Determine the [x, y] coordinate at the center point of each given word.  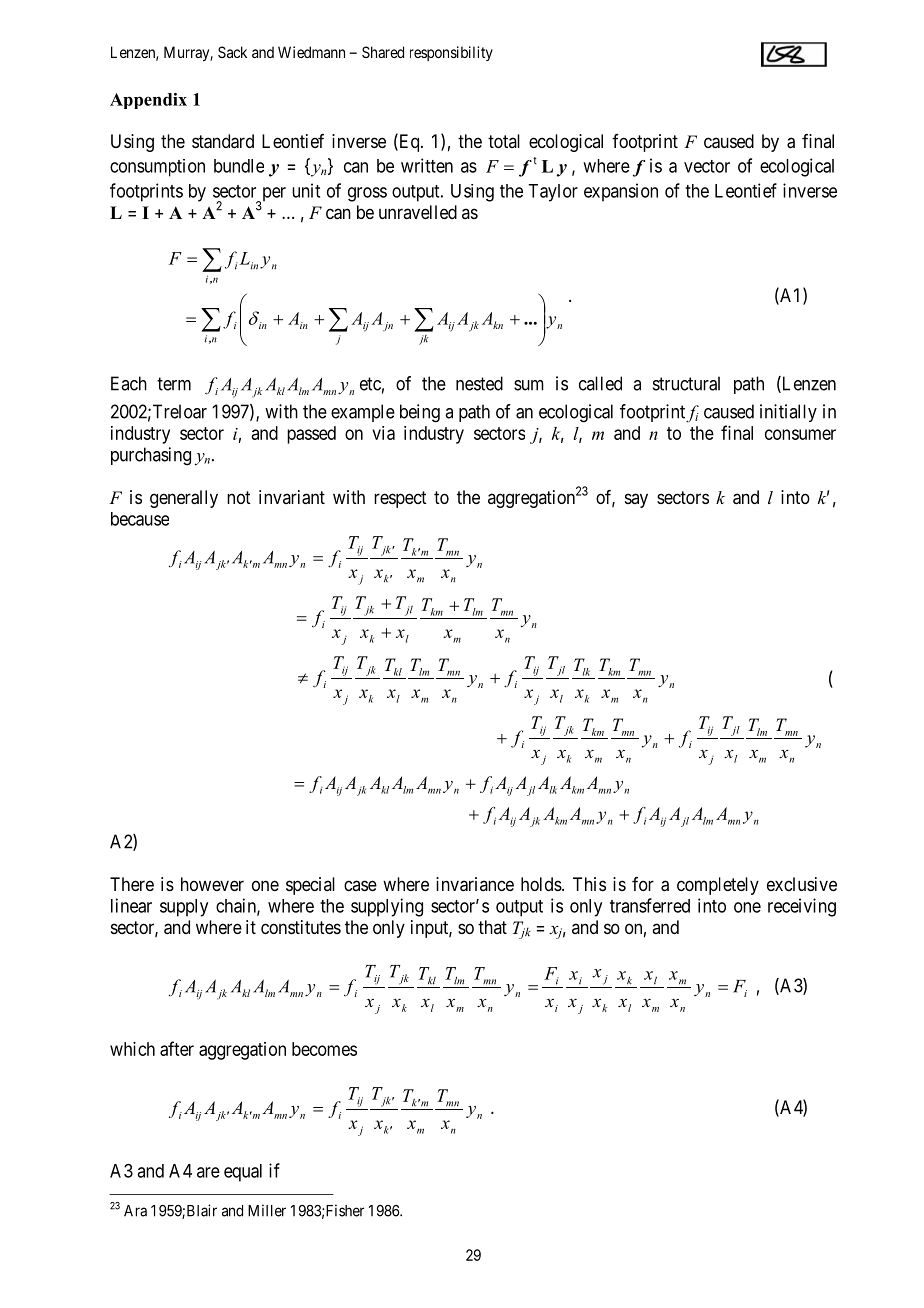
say [636, 500]
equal [243, 1173]
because [140, 519]
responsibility [451, 53]
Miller [267, 1210]
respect [400, 499]
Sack [232, 52]
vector [707, 166]
